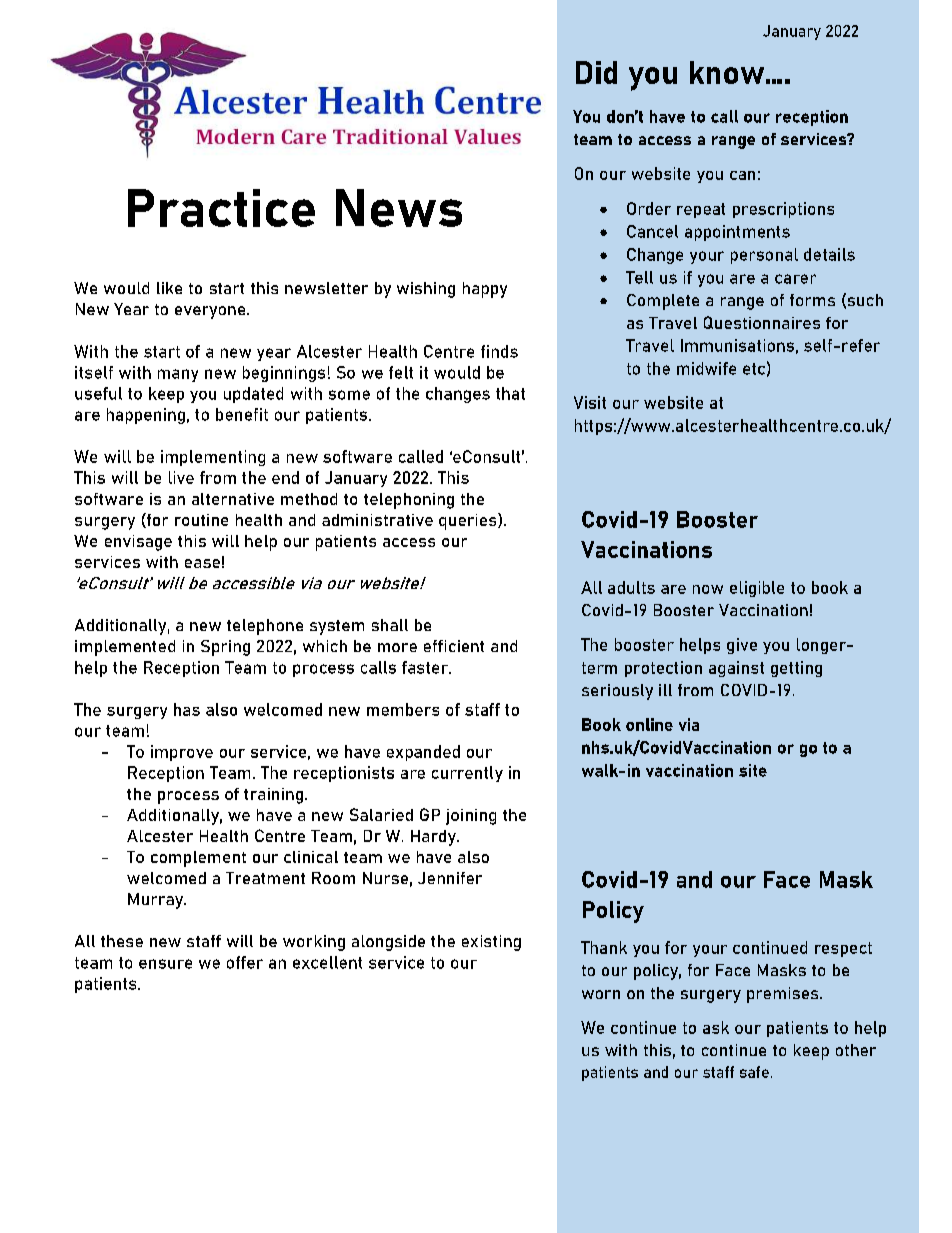  I want to click on has, so click(187, 709).
